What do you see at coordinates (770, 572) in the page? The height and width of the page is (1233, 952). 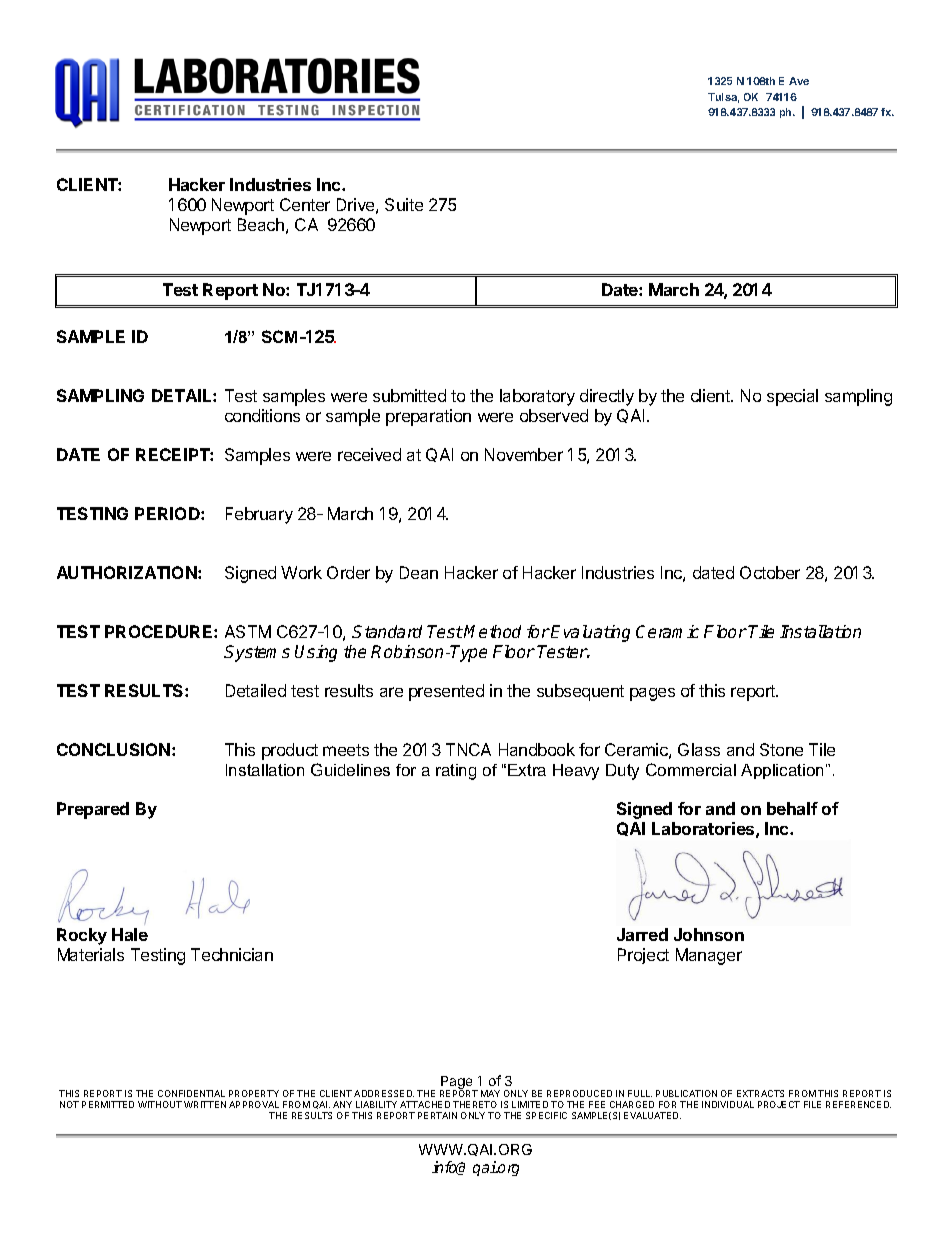 I see `October` at bounding box center [770, 572].
